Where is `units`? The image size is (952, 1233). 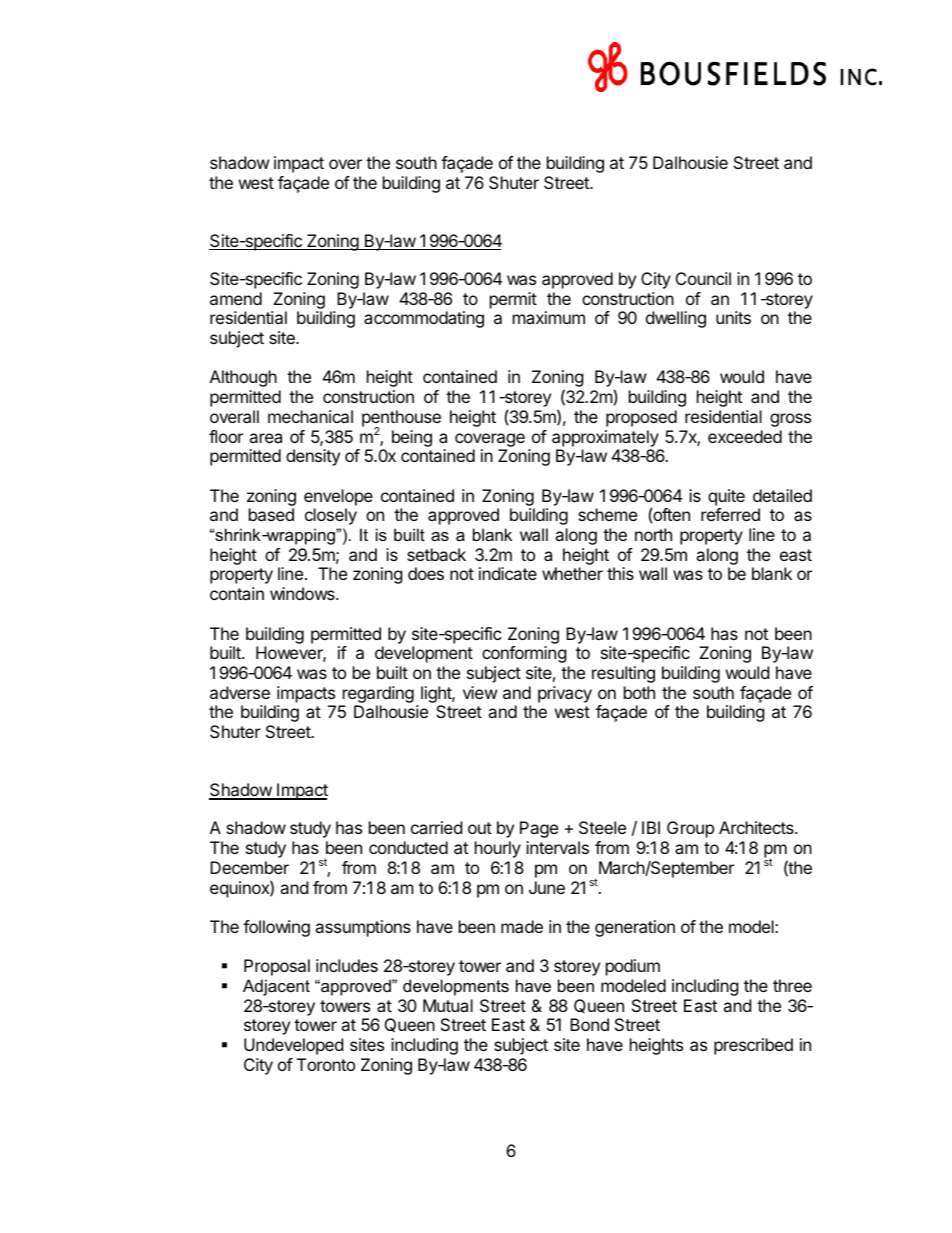
units is located at coordinates (733, 317).
